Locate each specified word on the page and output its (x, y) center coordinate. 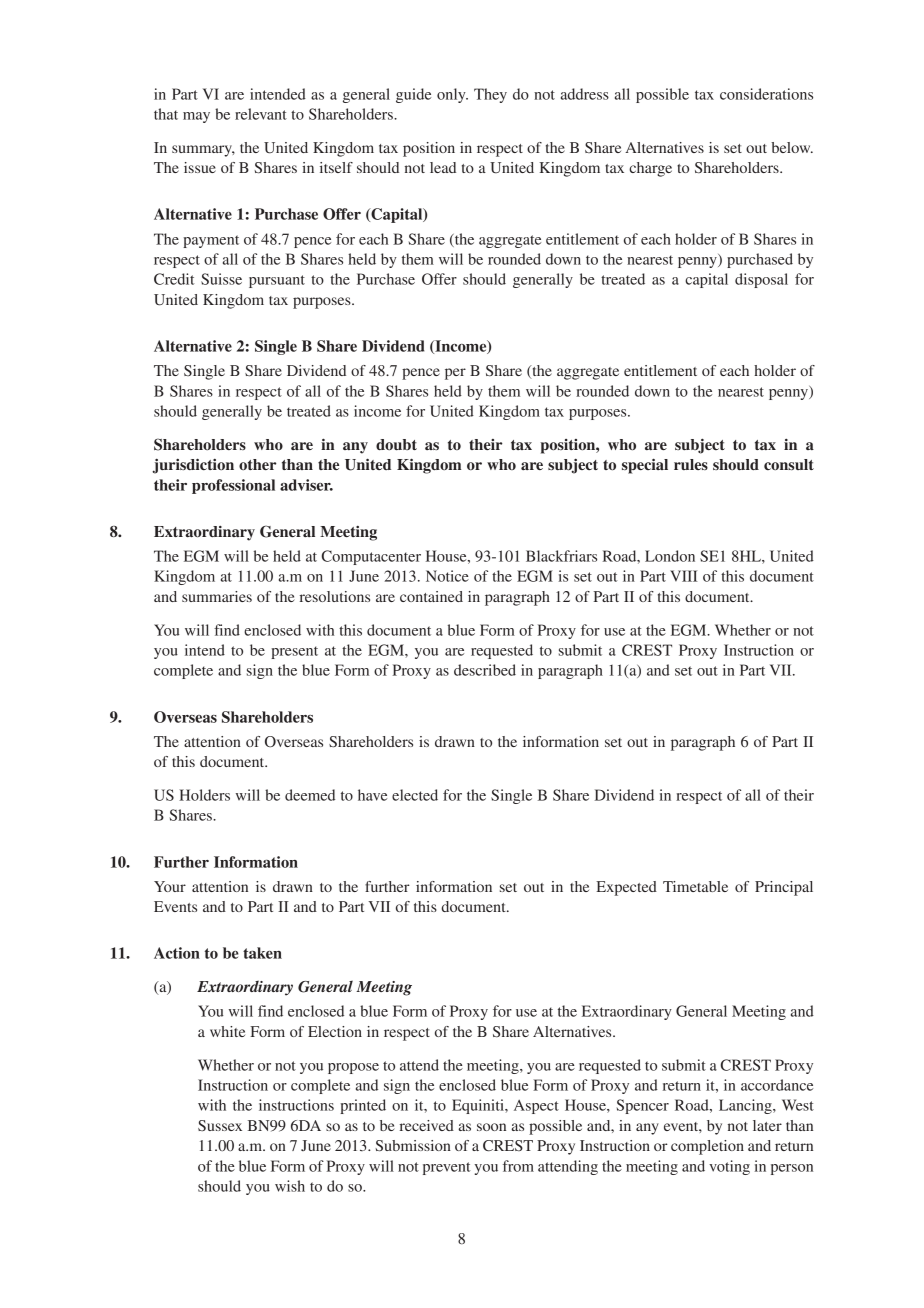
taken (262, 953)
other (258, 464)
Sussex (220, 1125)
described (485, 670)
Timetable (695, 886)
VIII (684, 576)
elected (415, 795)
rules (691, 464)
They (490, 95)
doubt (396, 444)
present (294, 652)
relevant (261, 114)
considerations (766, 94)
